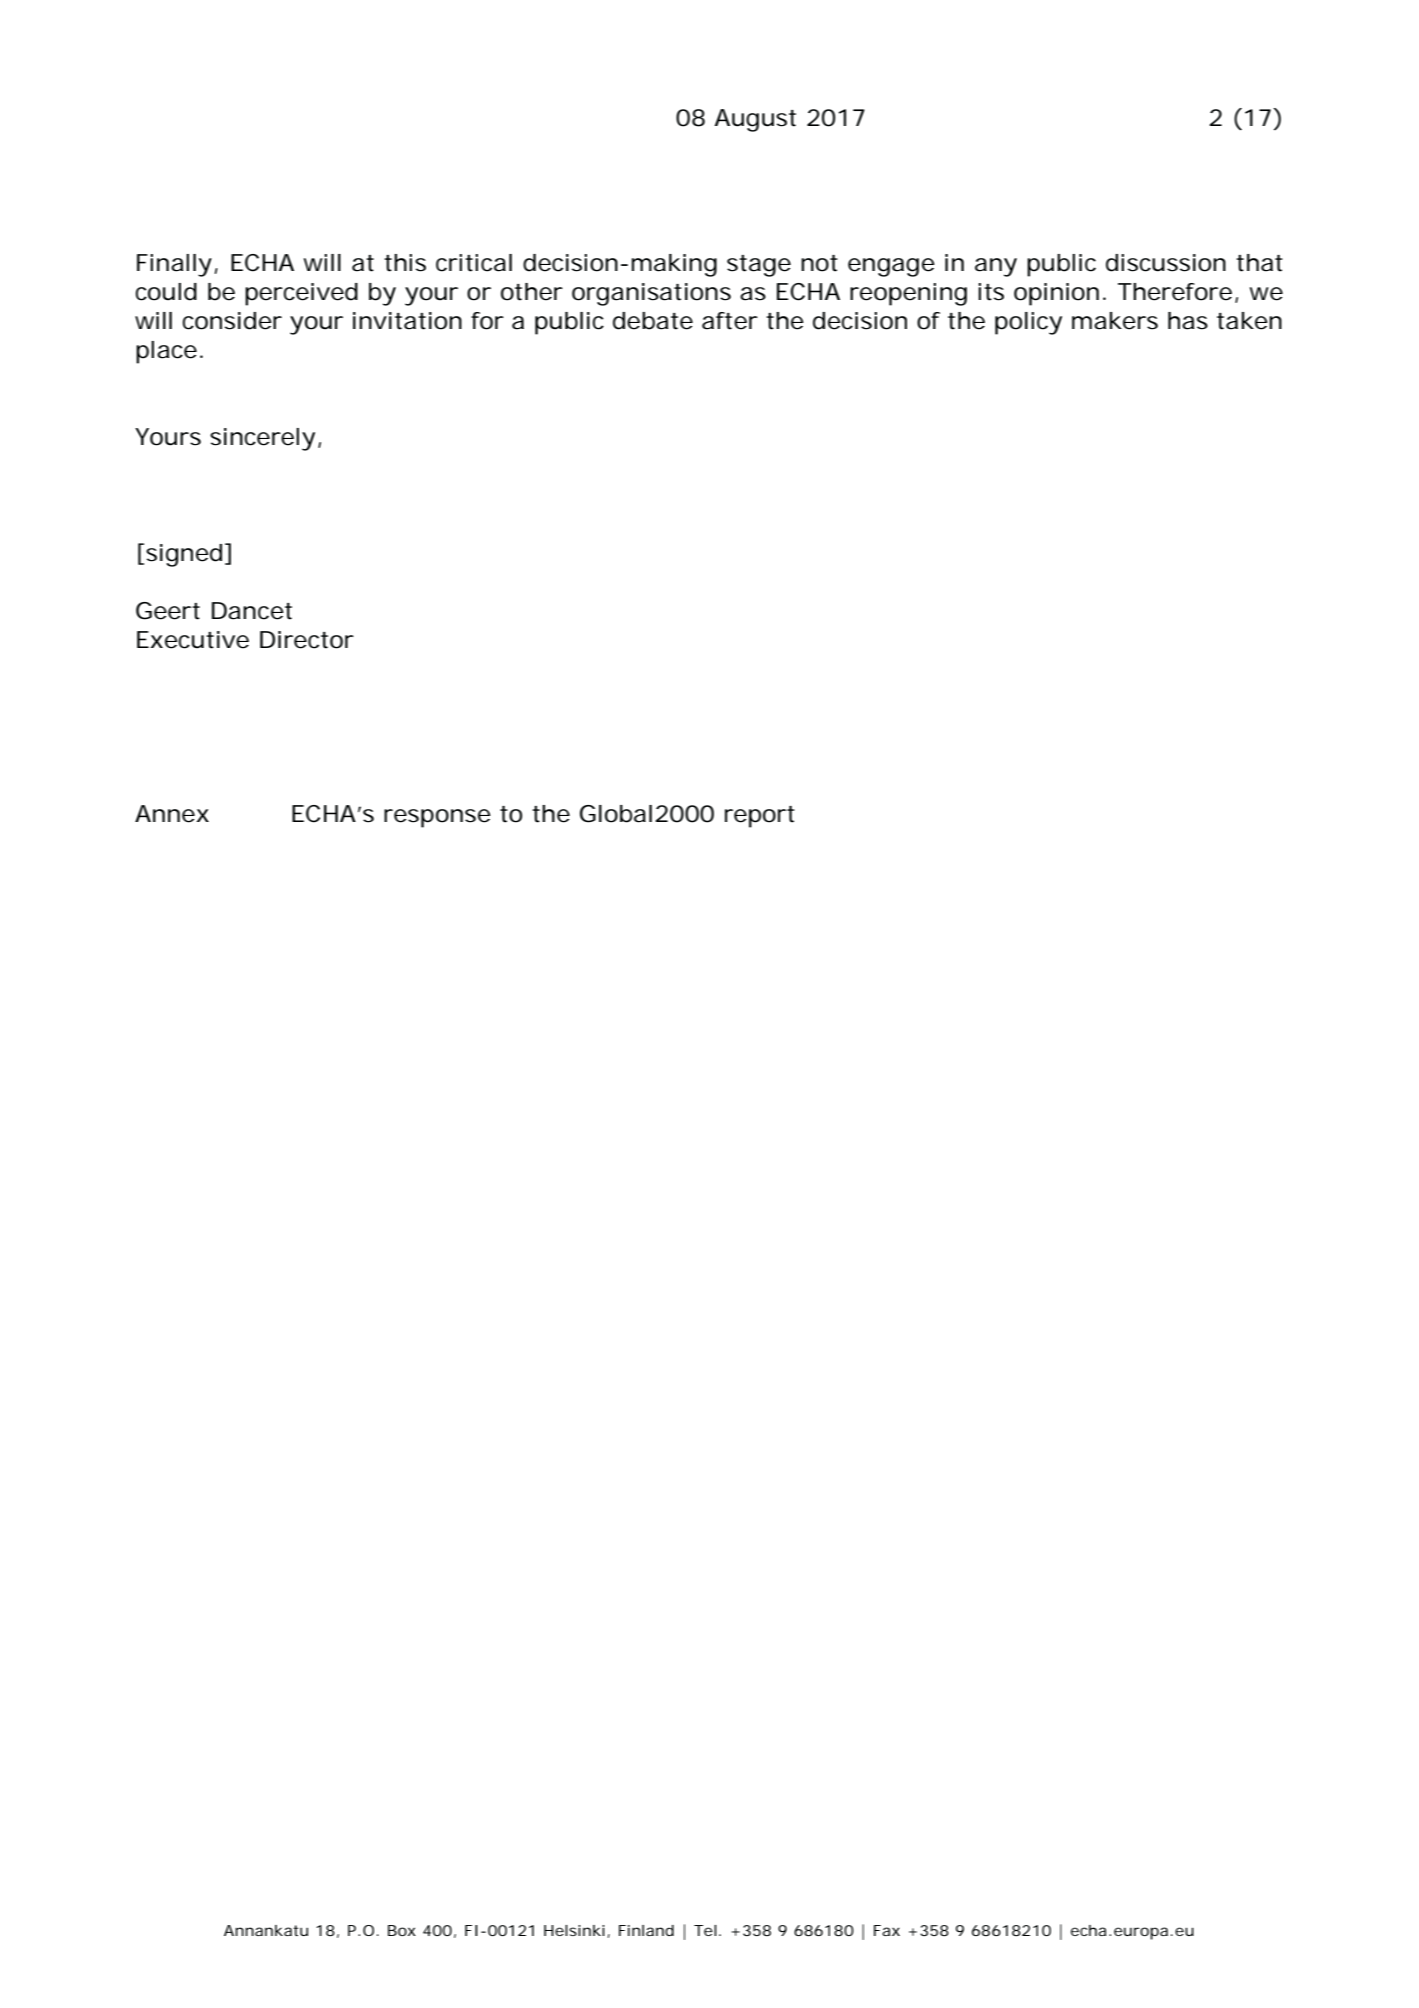 This screenshot has width=1419, height=2008. I want to click on discussion, so click(1166, 263).
